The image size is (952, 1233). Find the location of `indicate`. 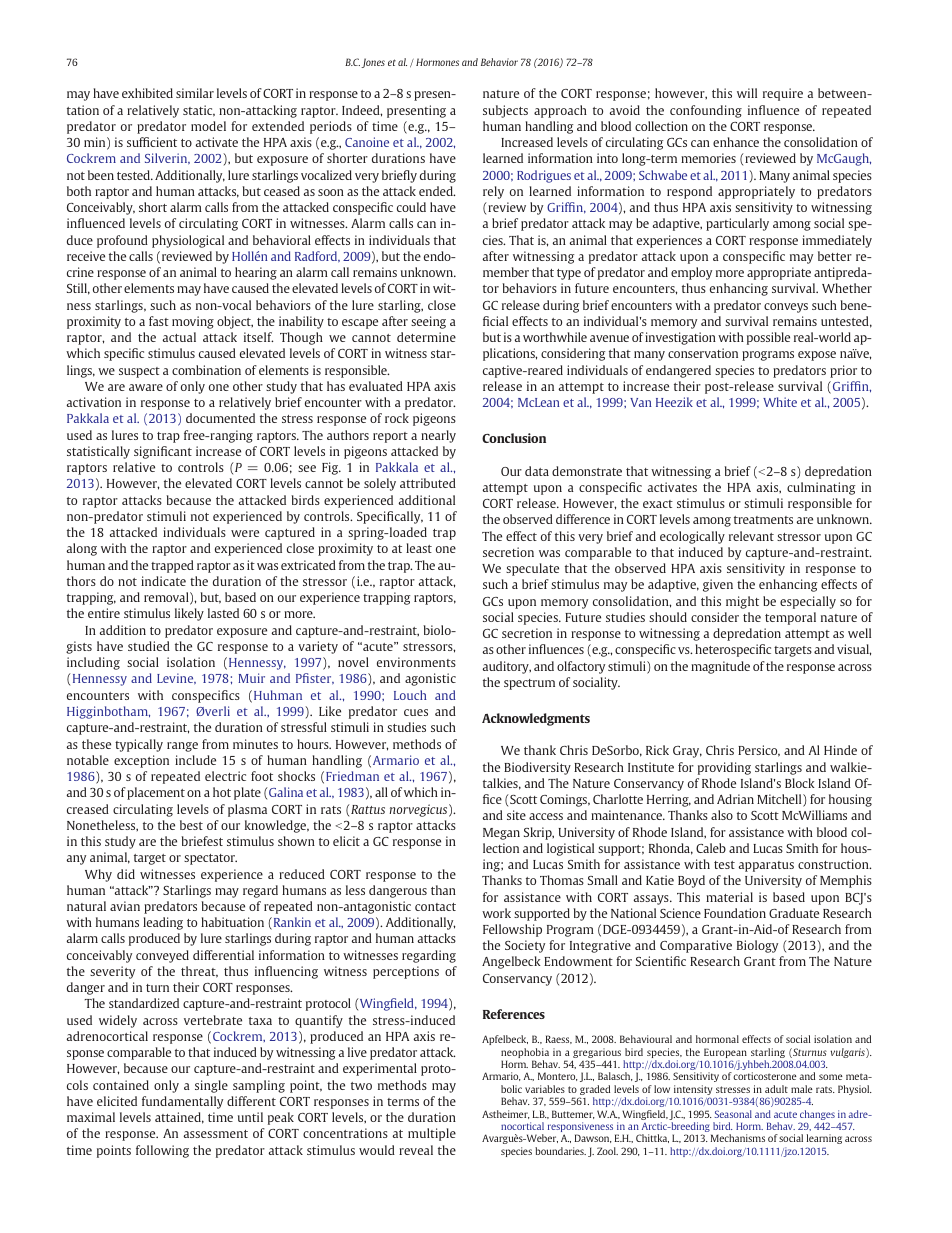

indicate is located at coordinates (163, 581).
